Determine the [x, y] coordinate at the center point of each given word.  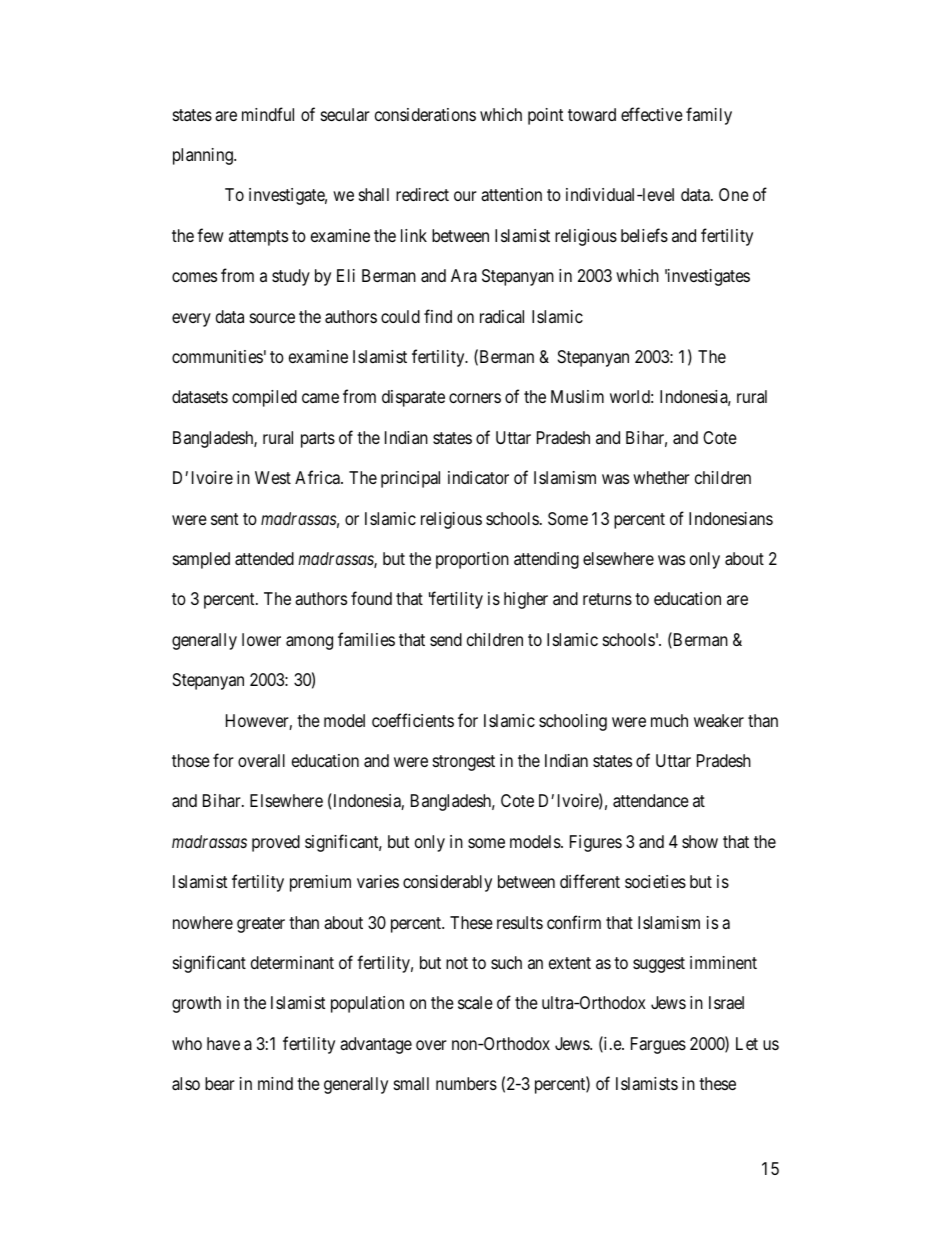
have [223, 1044]
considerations [425, 114]
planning [204, 156]
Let [747, 1043]
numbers [466, 1083]
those [191, 760]
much [669, 720]
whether [661, 477]
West [273, 477]
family [709, 116]
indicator [478, 478]
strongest [464, 763]
